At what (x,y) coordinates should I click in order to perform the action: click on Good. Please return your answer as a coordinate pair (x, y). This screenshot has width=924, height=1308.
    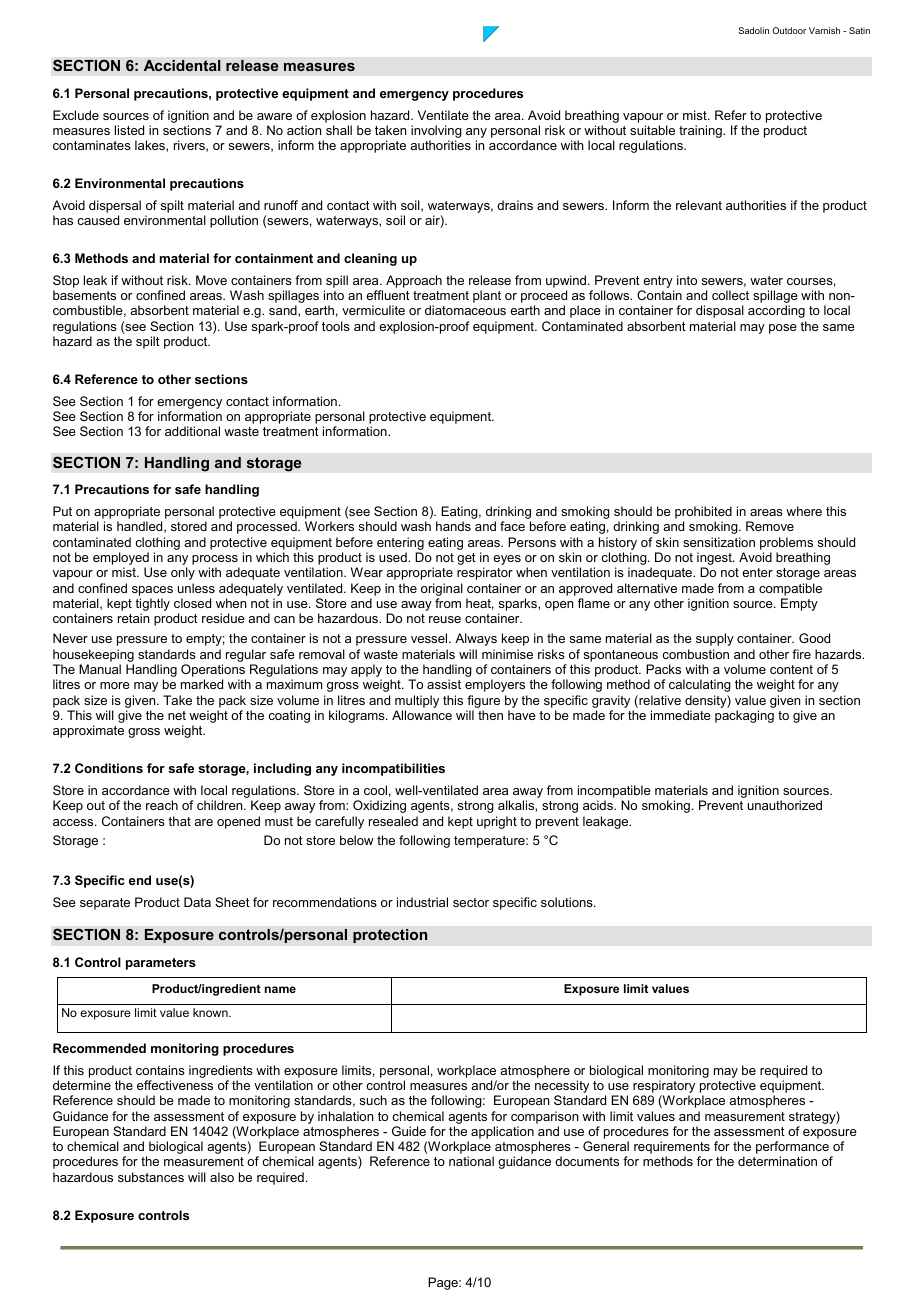
    Looking at the image, I should click on (814, 638).
